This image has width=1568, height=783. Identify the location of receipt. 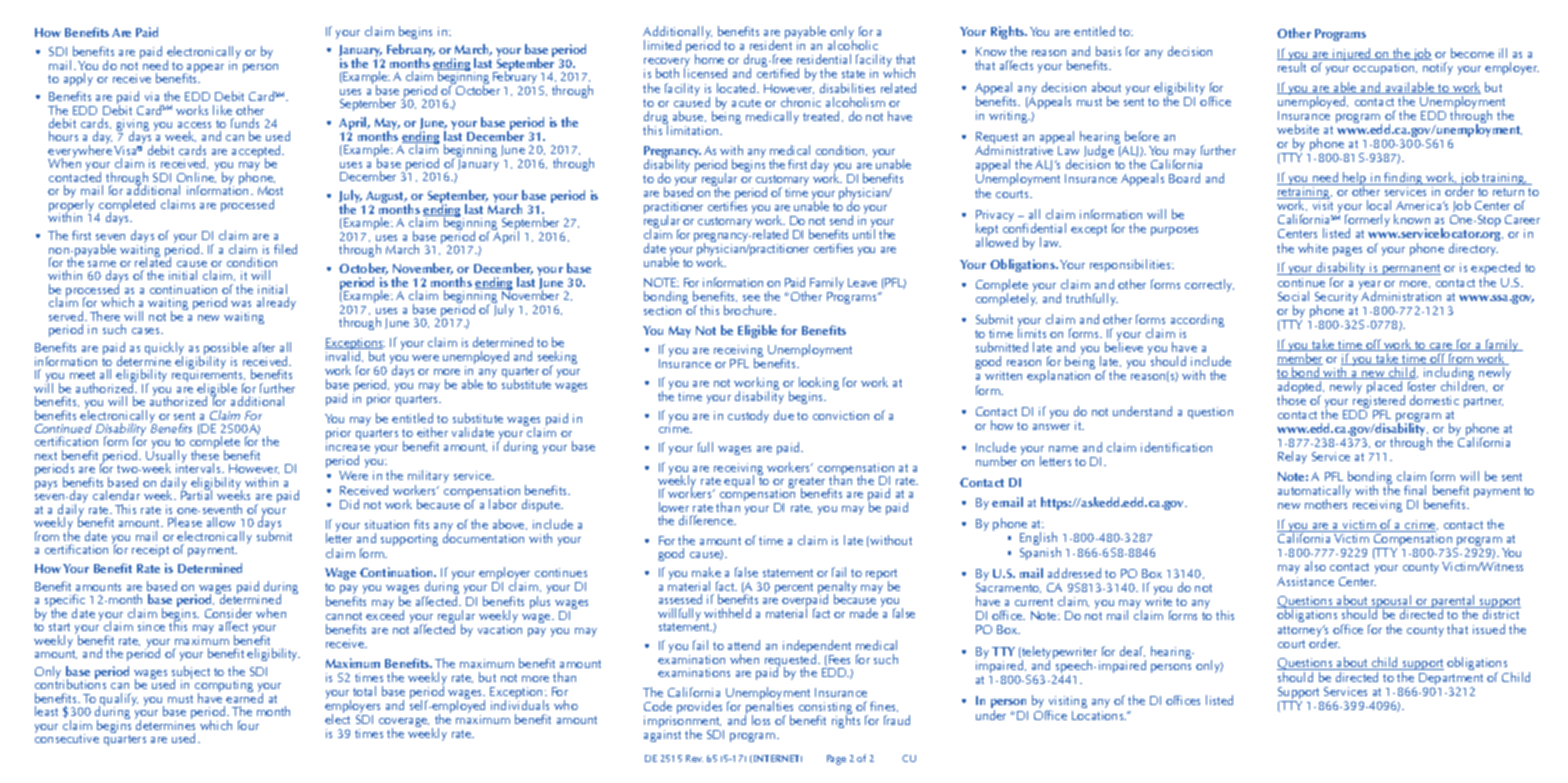
(150, 551).
